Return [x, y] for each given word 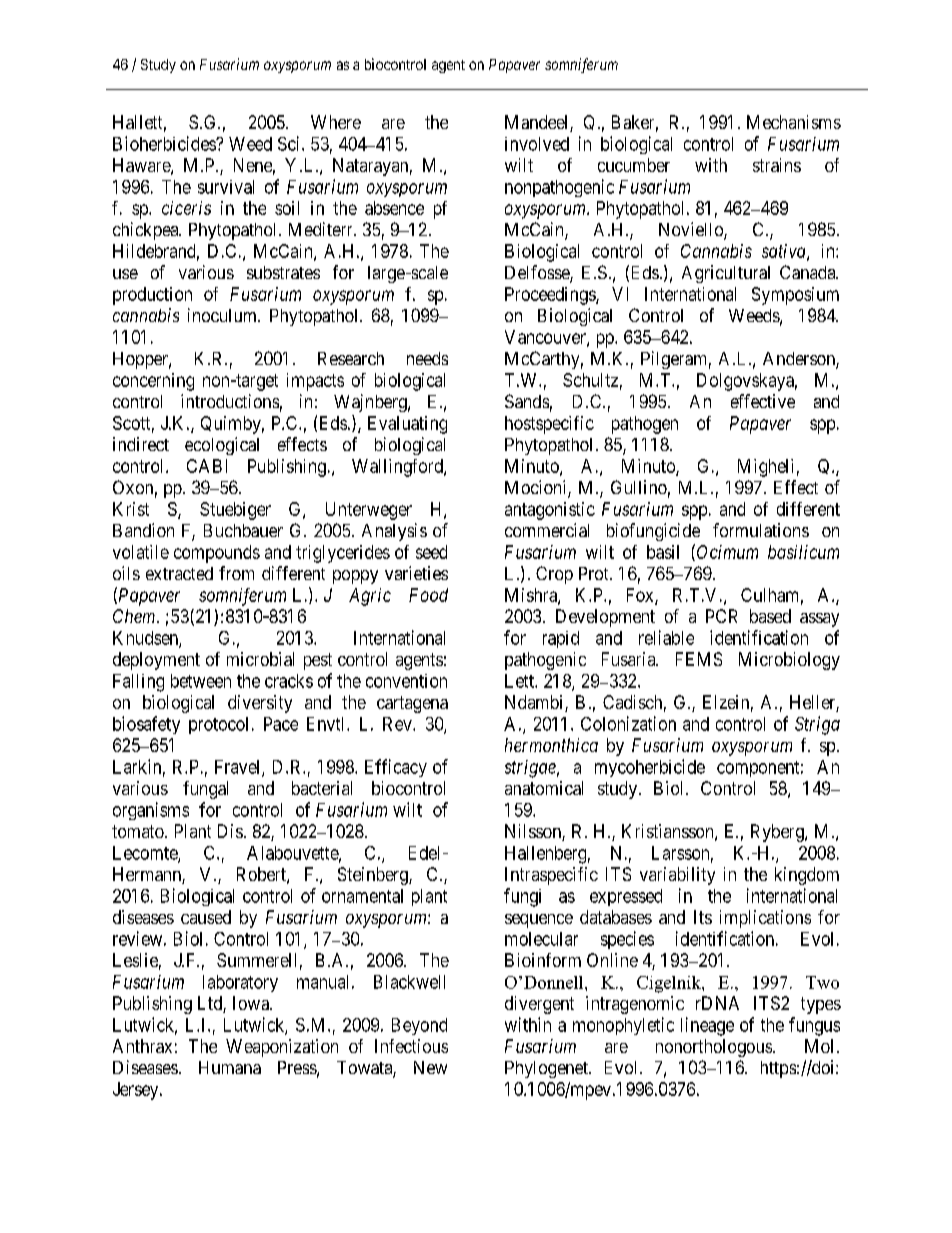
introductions [230, 401]
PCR [721, 616]
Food [428, 595]
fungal [205, 790]
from [236, 573]
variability [677, 876]
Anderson [800, 360]
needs [427, 358]
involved [537, 144]
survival [226, 187]
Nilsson [534, 832]
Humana [230, 1067]
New [430, 1067]
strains [777, 165]
